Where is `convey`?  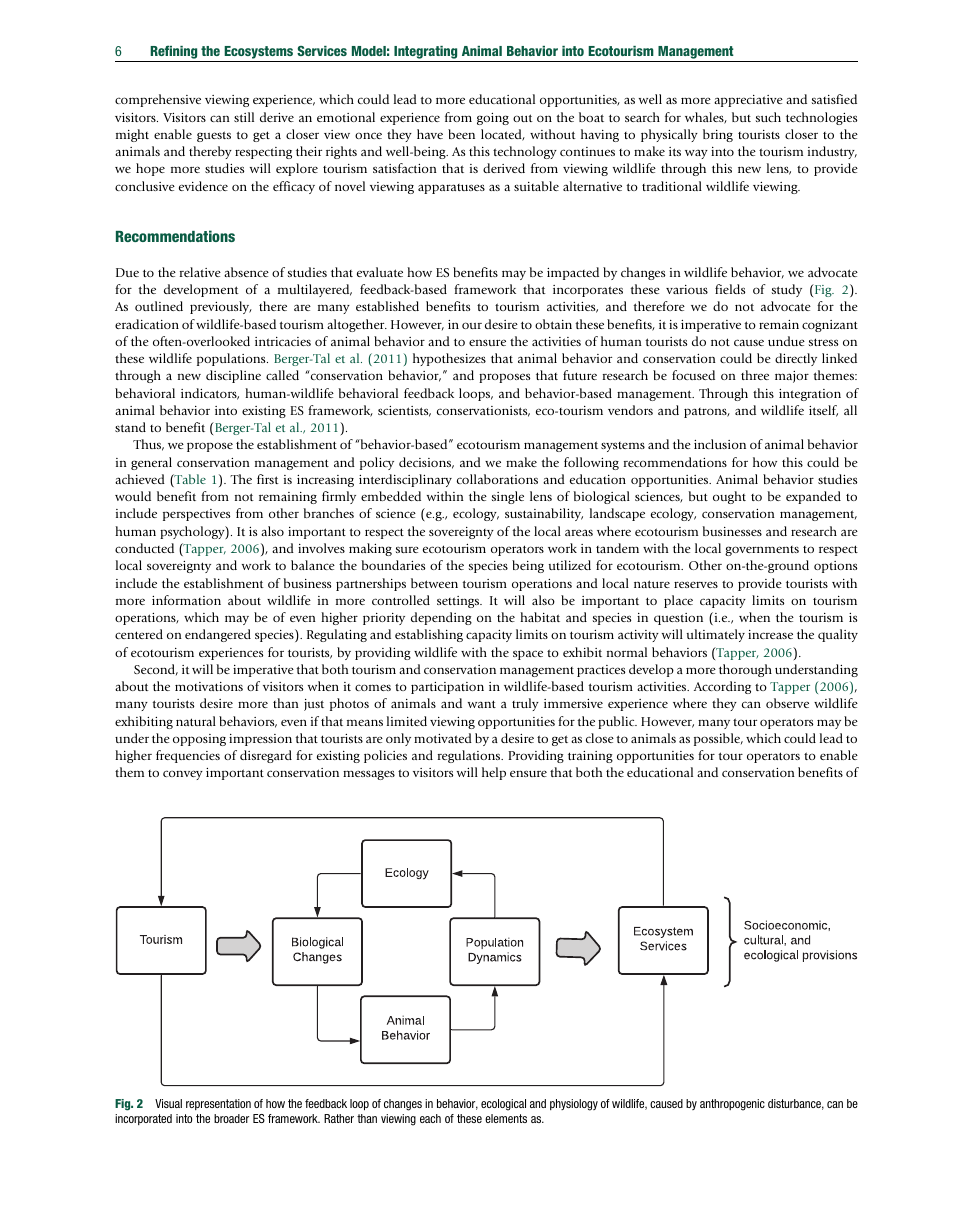
convey is located at coordinates (183, 775).
